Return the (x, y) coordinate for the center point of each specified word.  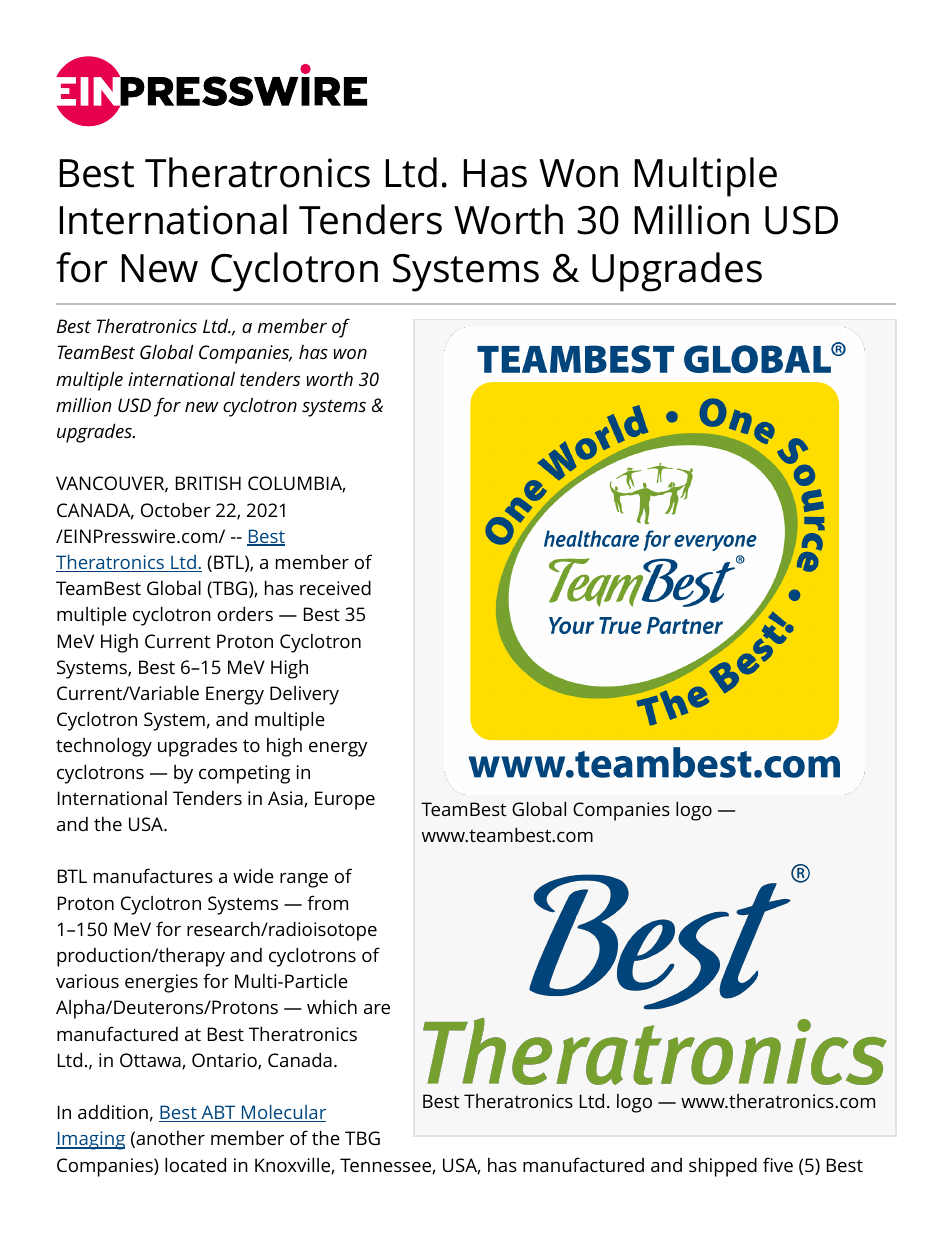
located (195, 1164)
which (332, 1007)
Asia (286, 799)
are (377, 1009)
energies (161, 983)
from (327, 902)
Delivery (304, 695)
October (176, 509)
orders (245, 613)
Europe (345, 800)
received (335, 587)
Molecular (283, 1113)
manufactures (153, 875)
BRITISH (208, 483)
